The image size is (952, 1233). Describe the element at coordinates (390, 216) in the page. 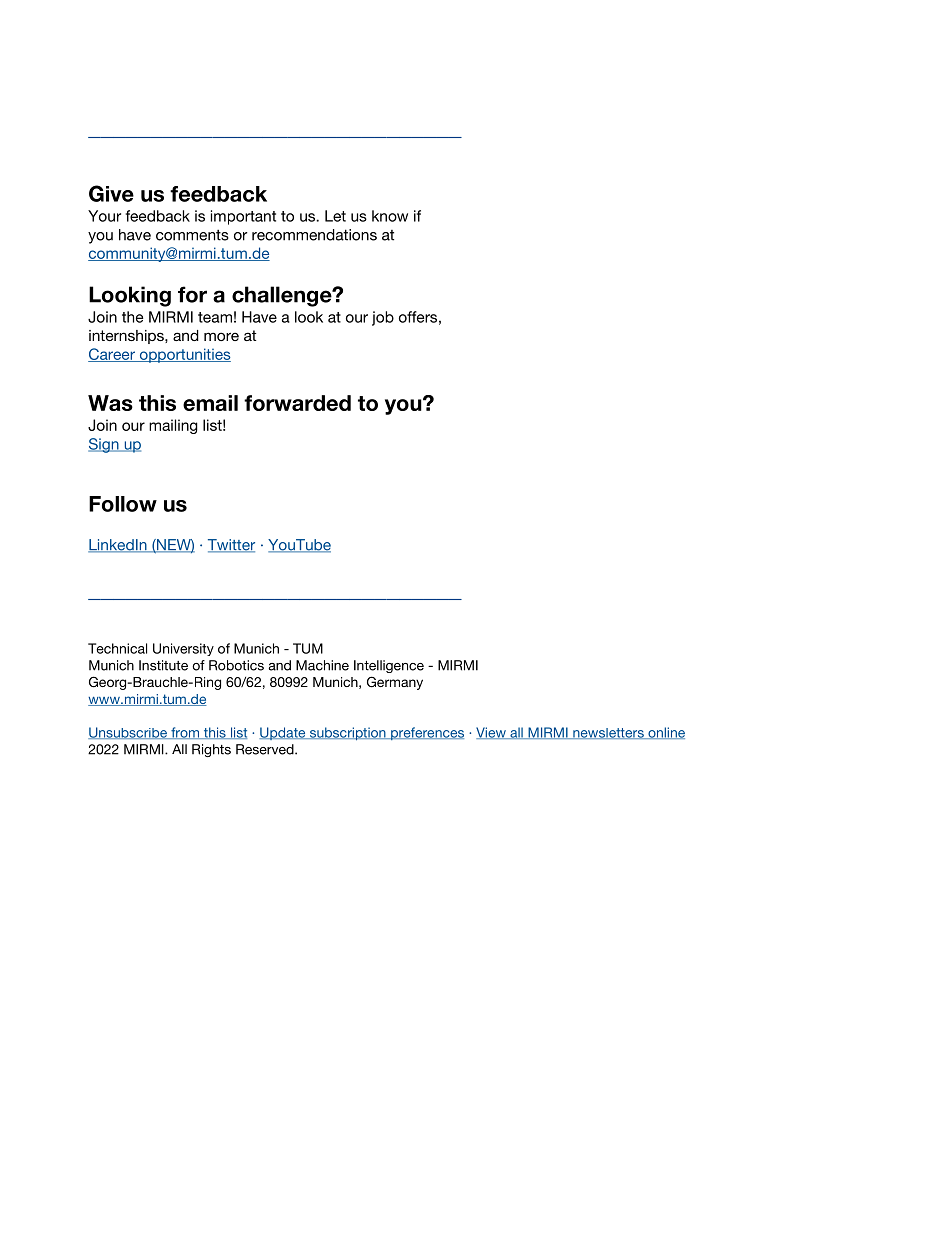

I see `know` at that location.
